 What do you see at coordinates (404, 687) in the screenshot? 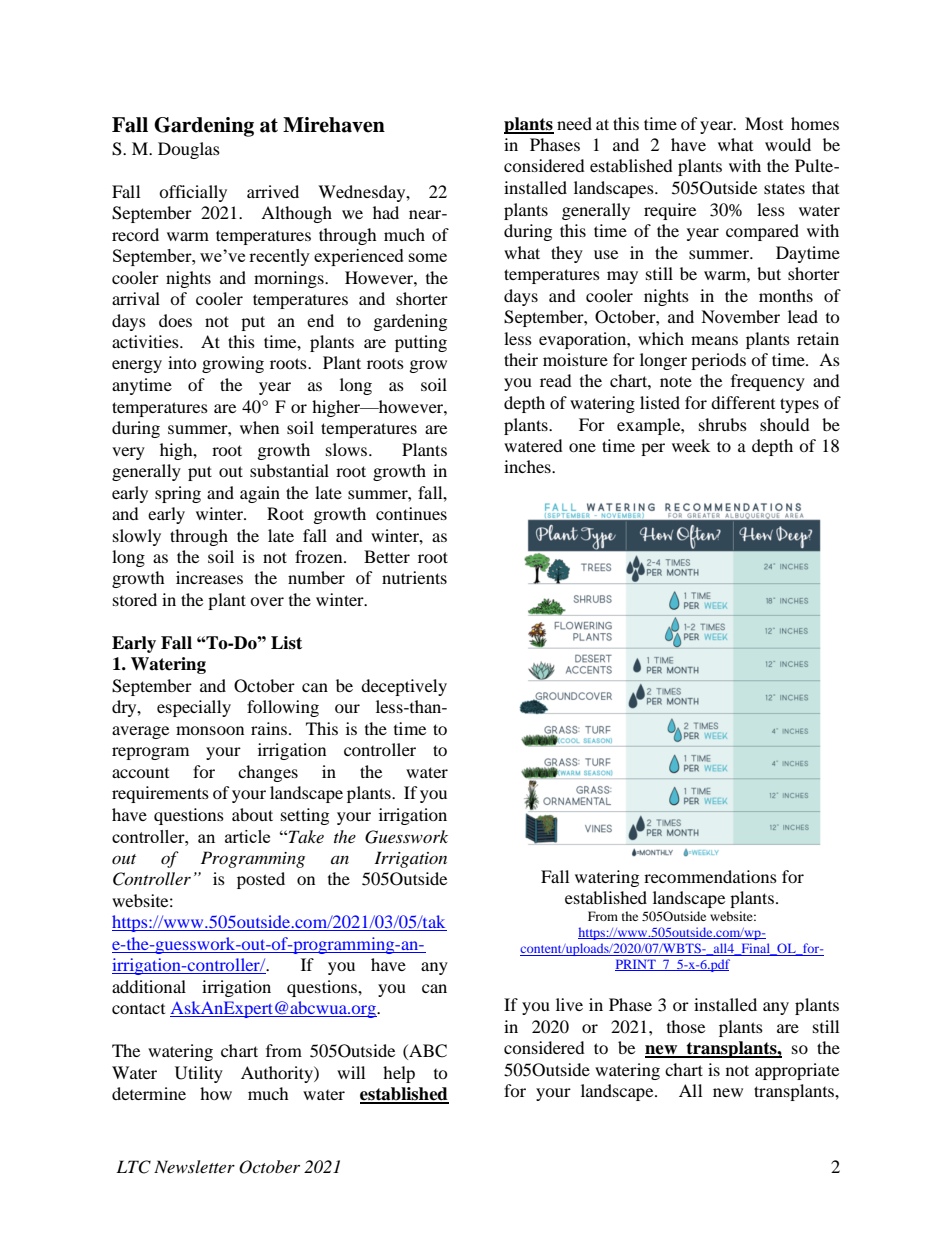
I see `deceptively` at bounding box center [404, 687].
